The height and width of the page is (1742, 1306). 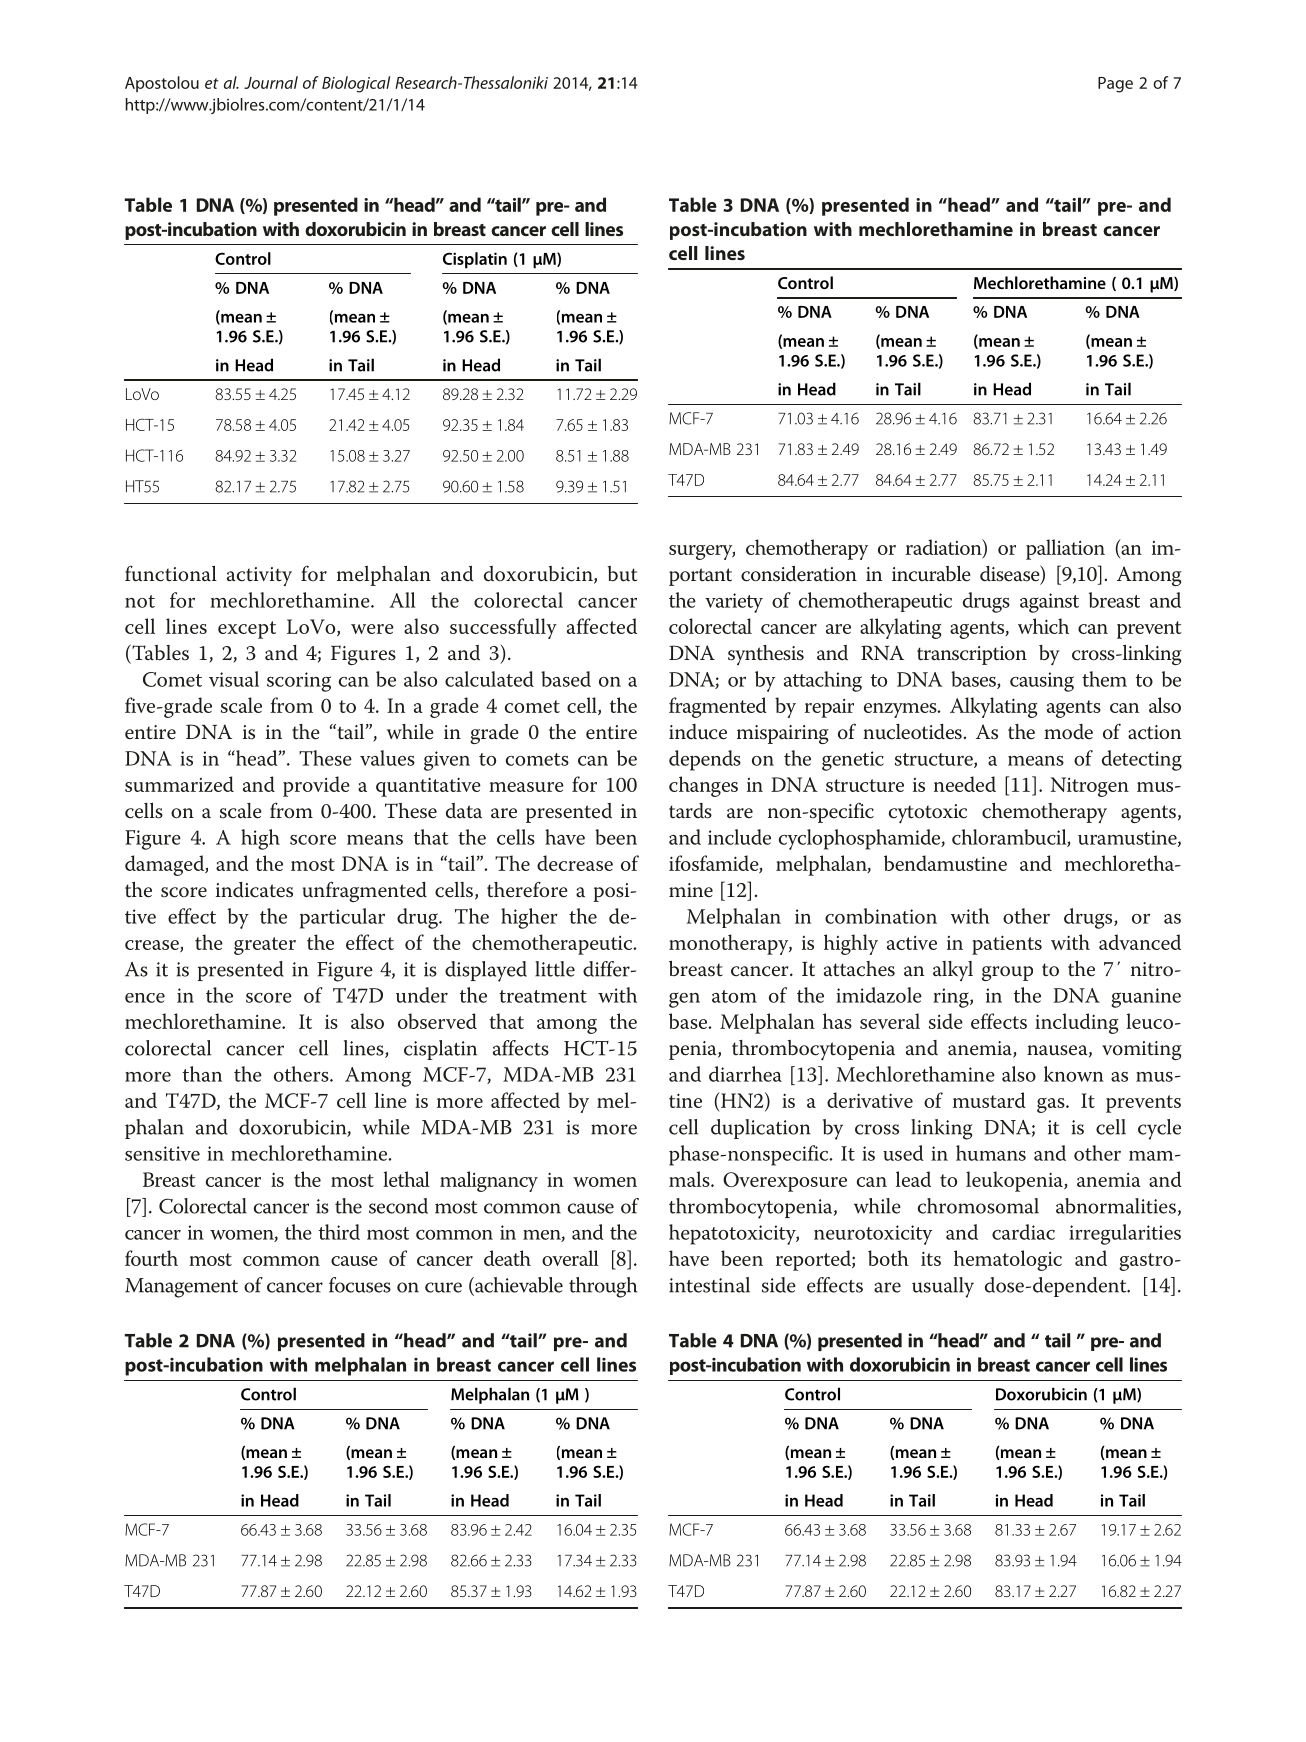 What do you see at coordinates (339, 1232) in the page?
I see `third` at bounding box center [339, 1232].
